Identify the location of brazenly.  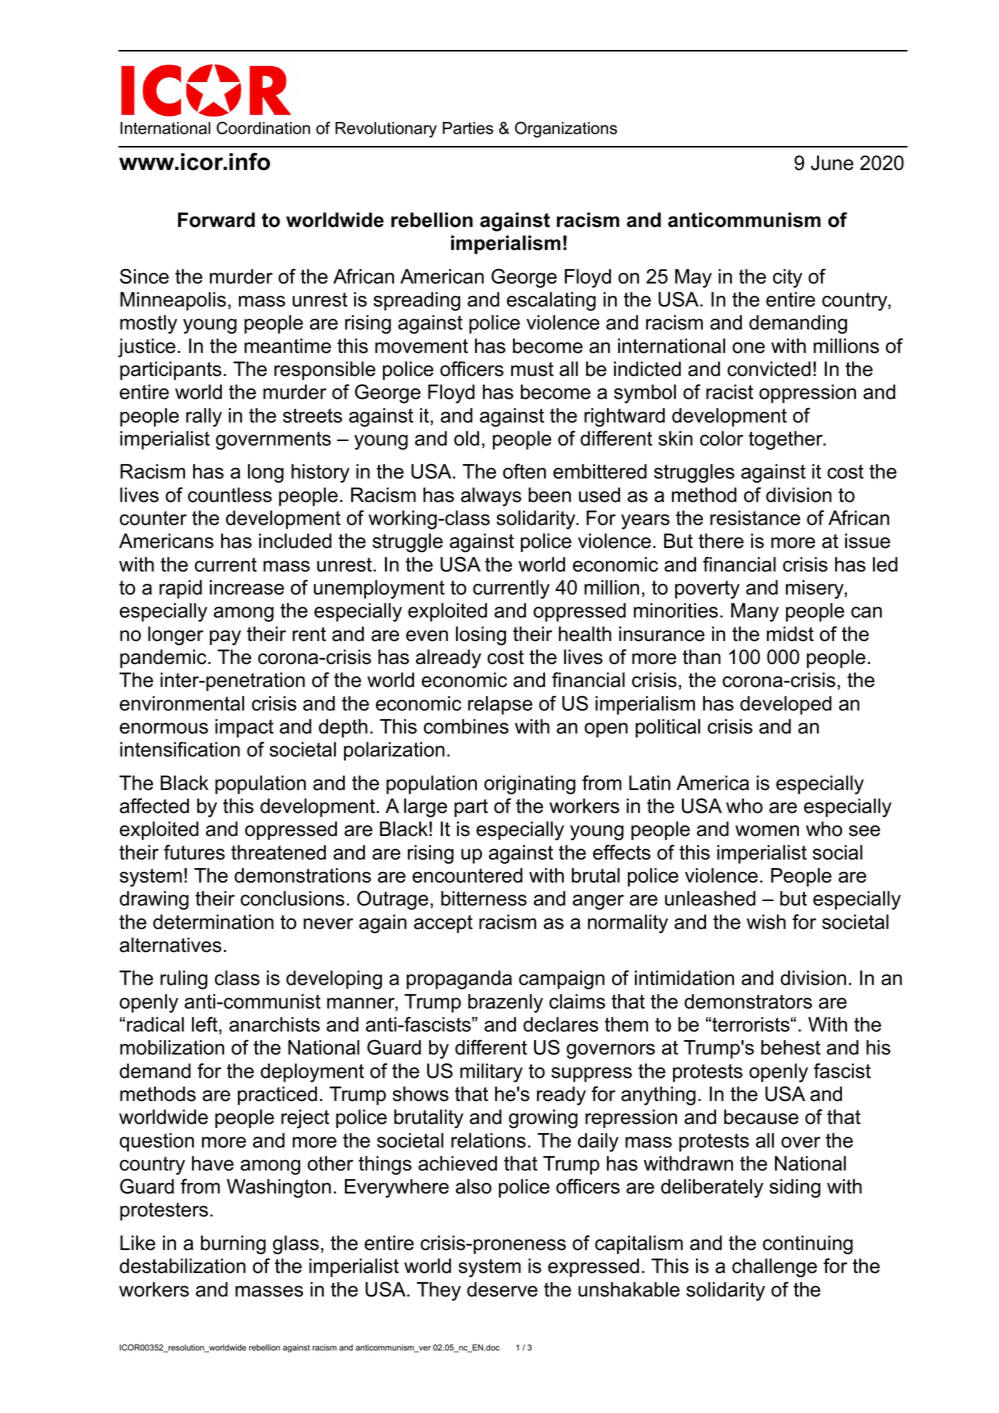
(505, 1003).
